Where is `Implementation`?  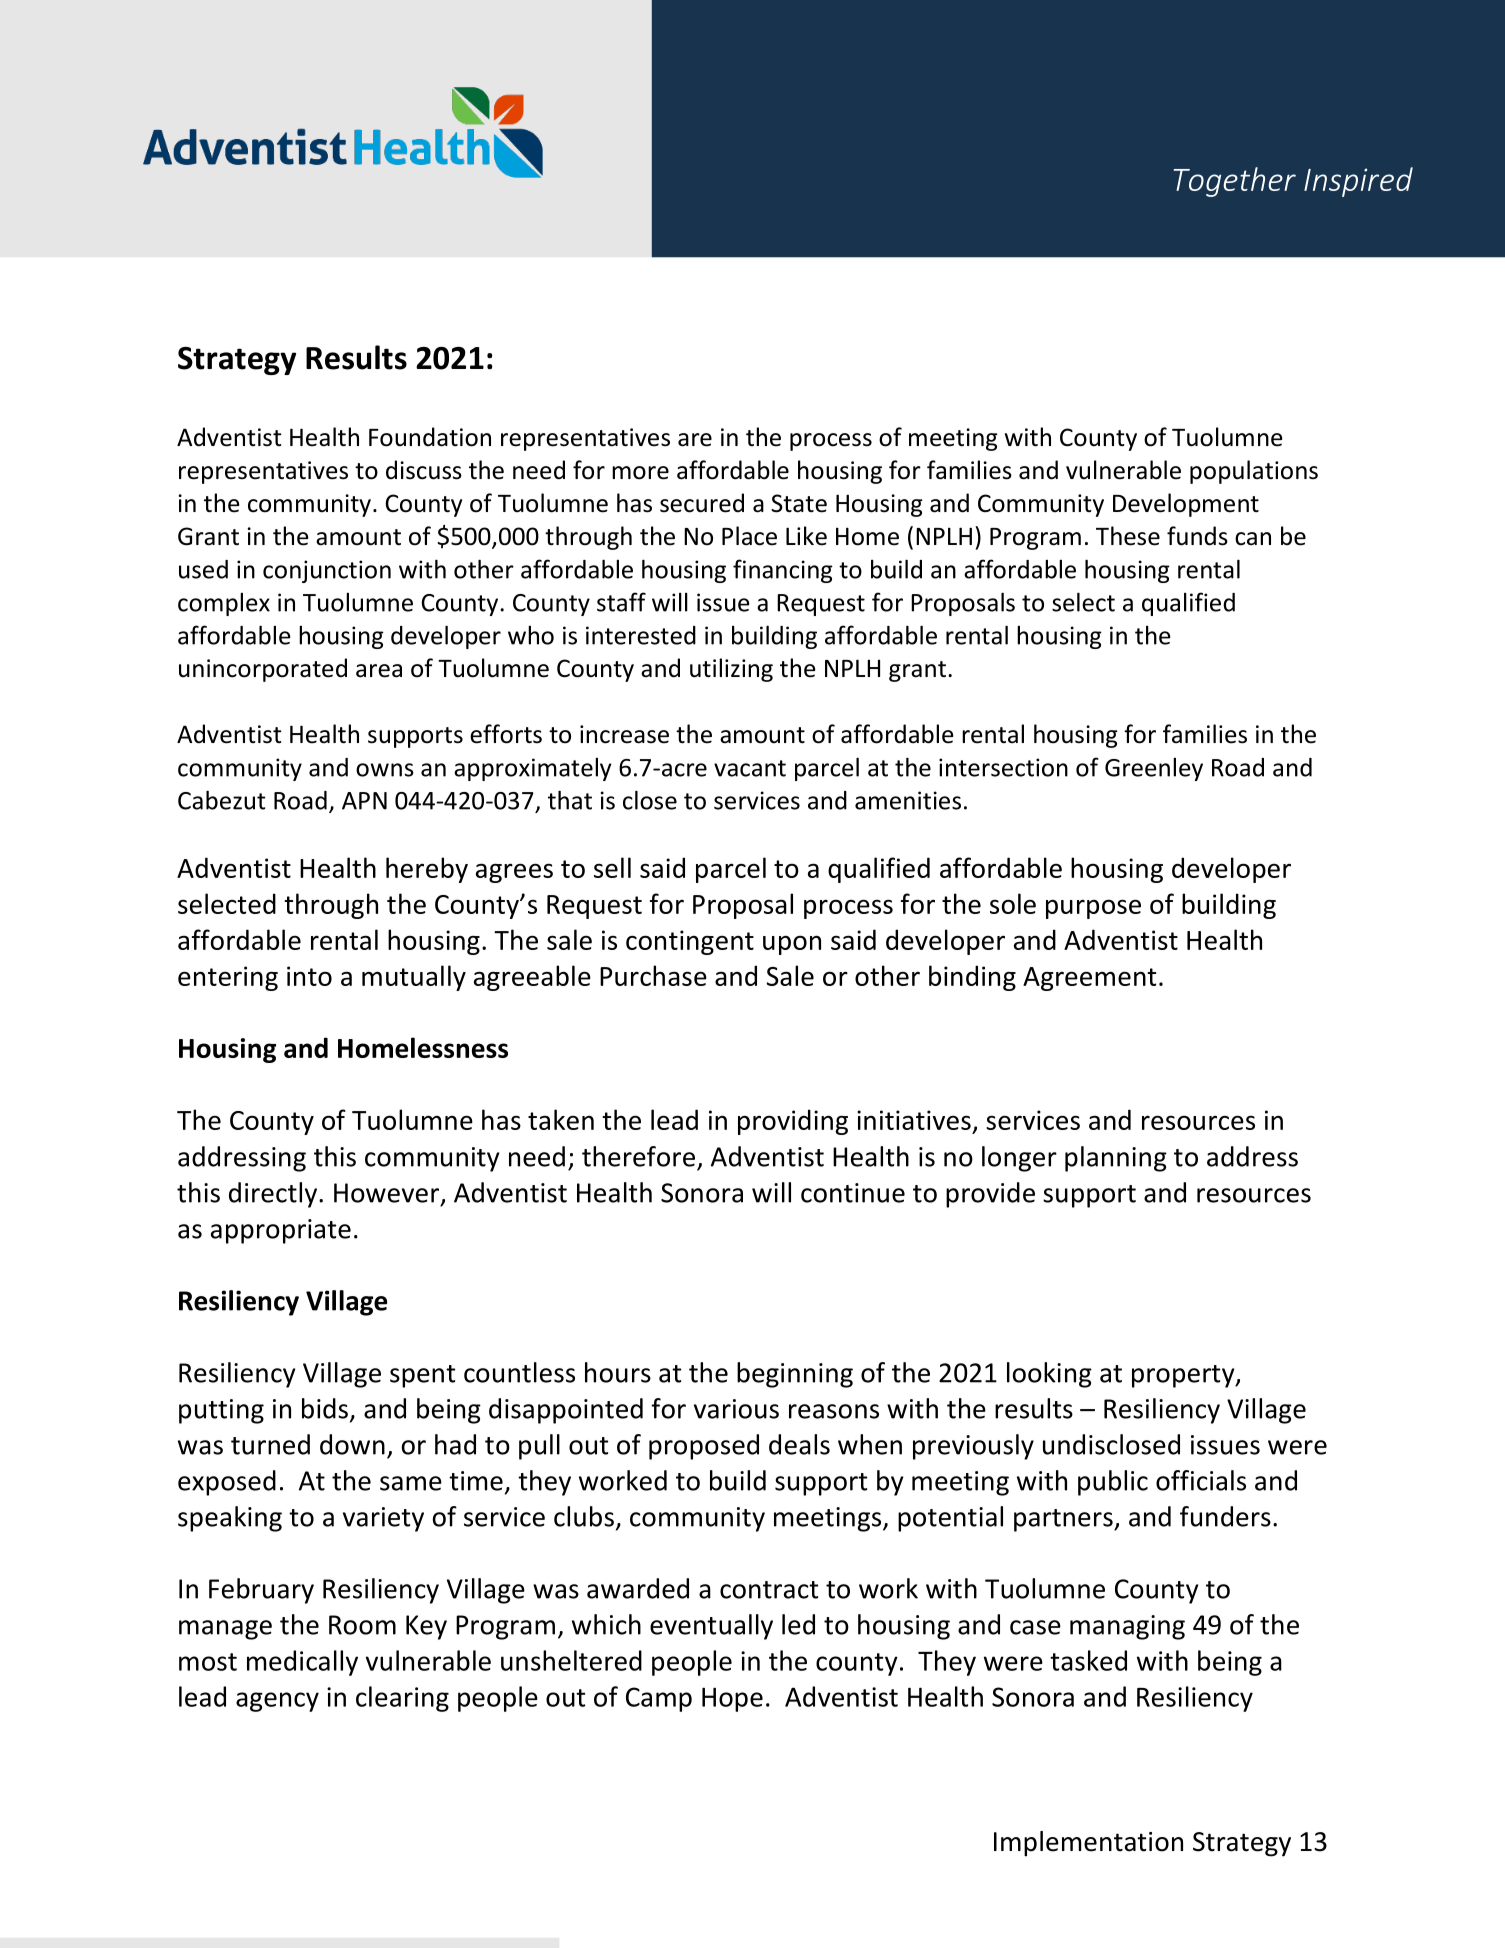 Implementation is located at coordinates (1088, 1844).
